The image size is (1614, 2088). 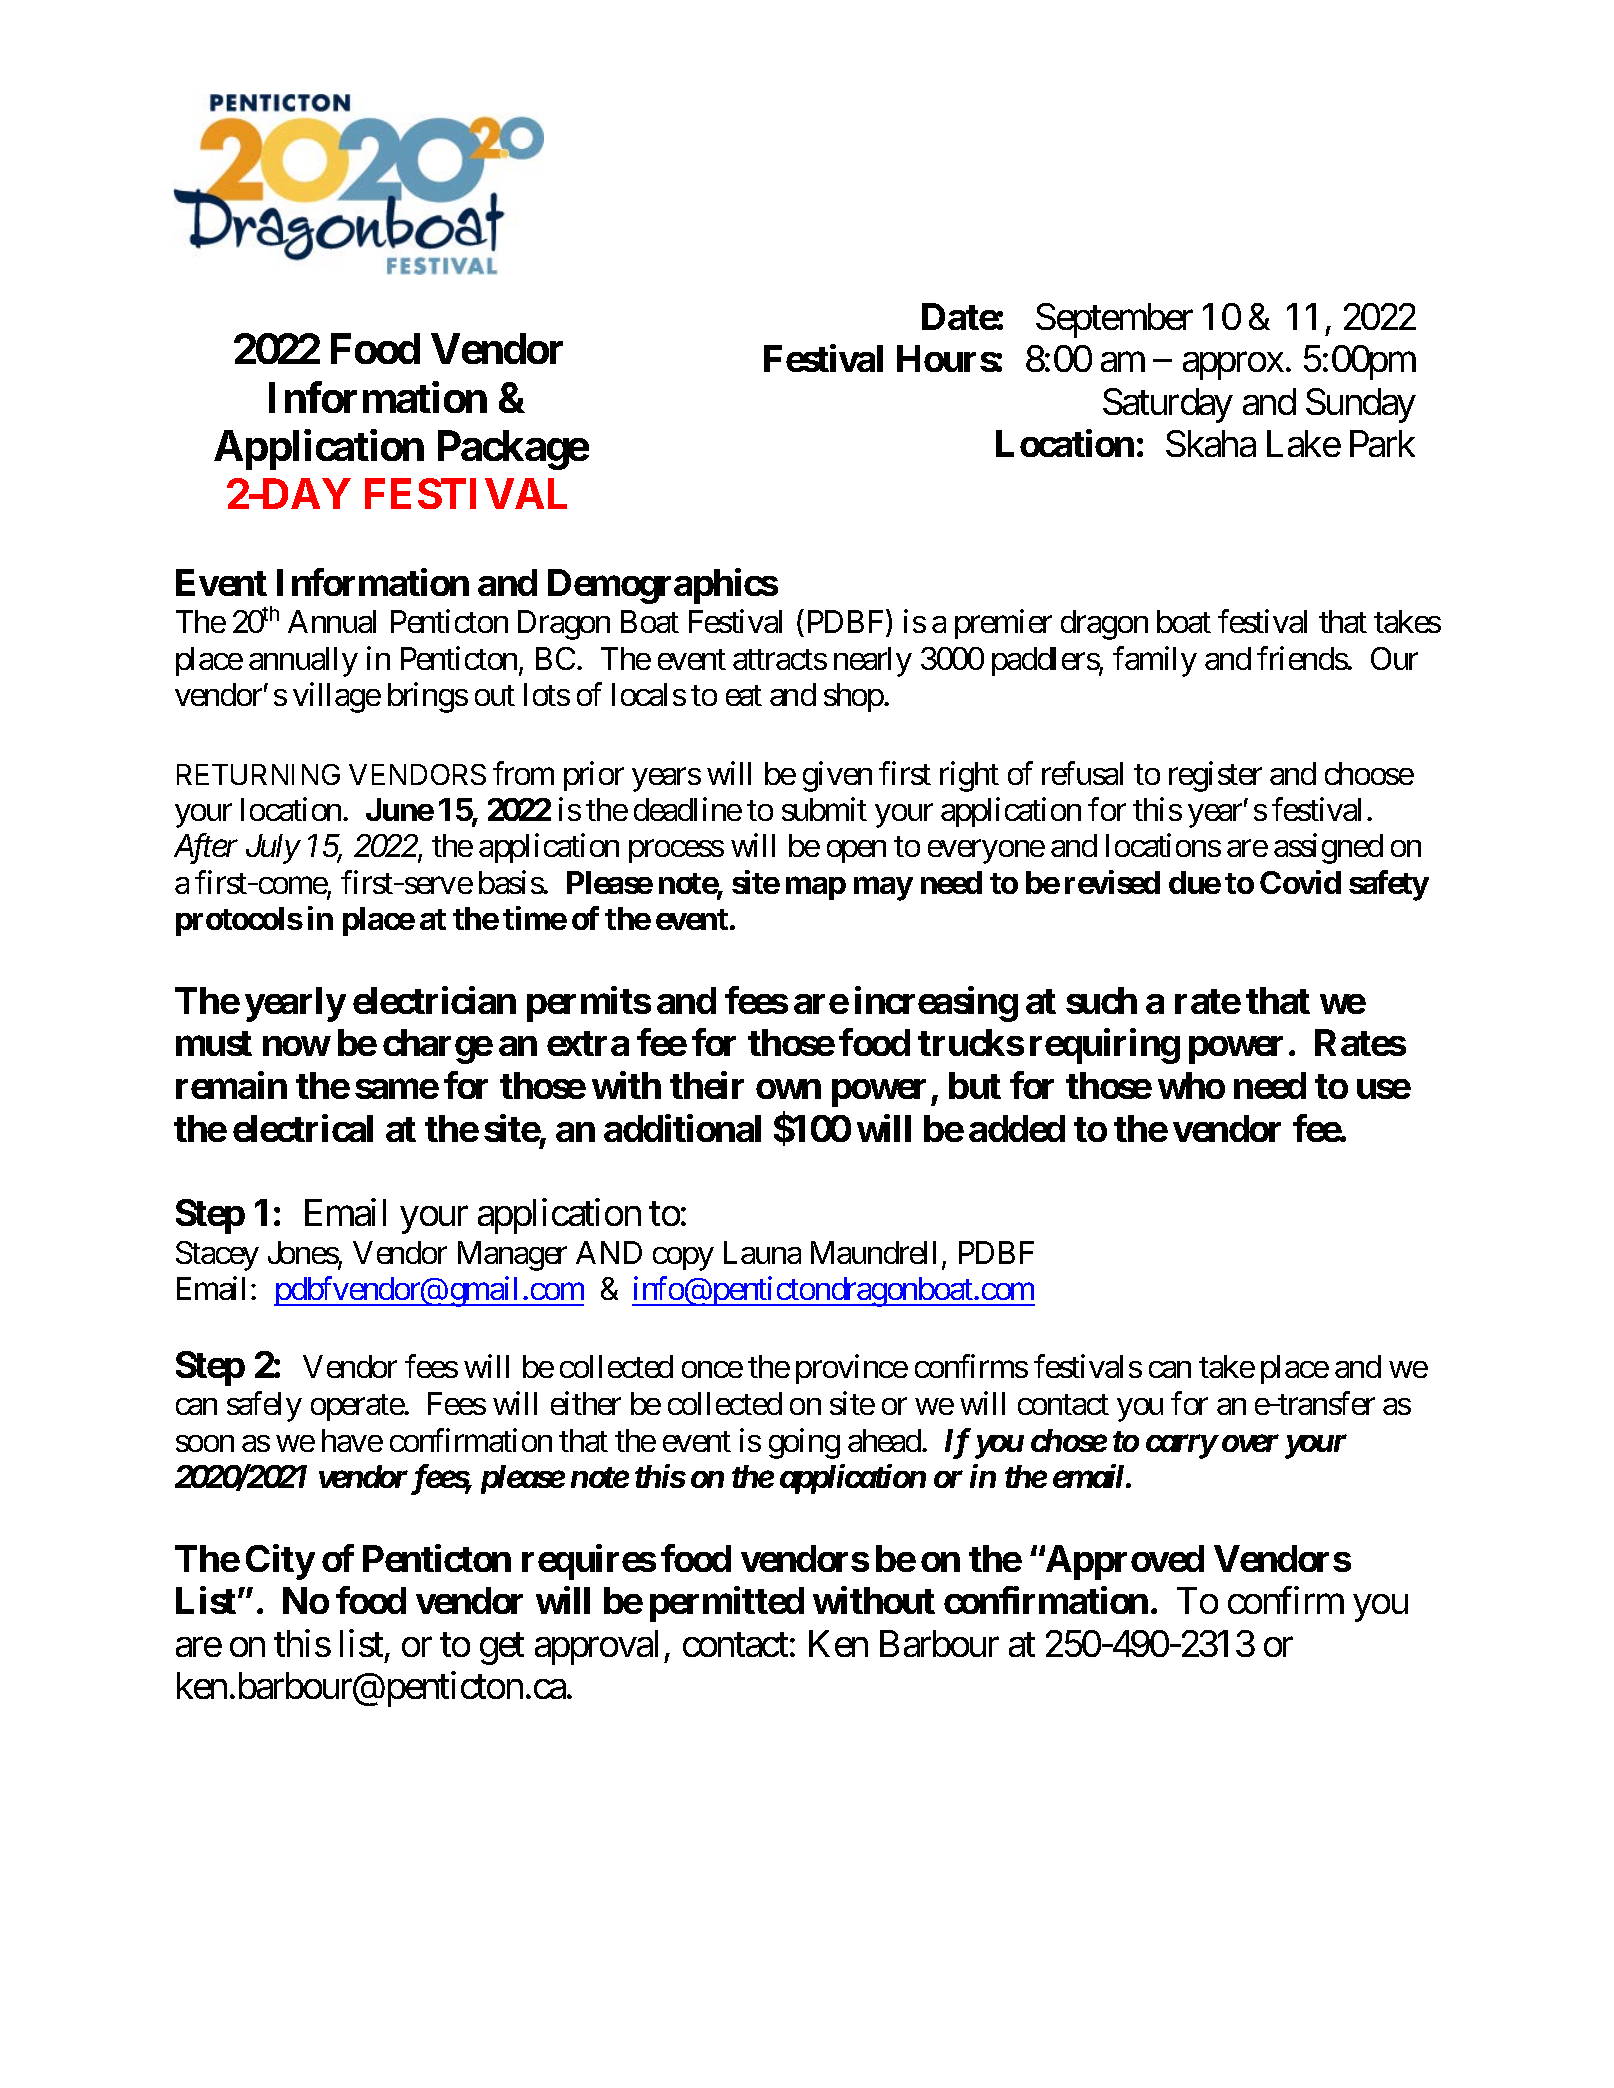 What do you see at coordinates (788, 1089) in the image?
I see `own` at bounding box center [788, 1089].
